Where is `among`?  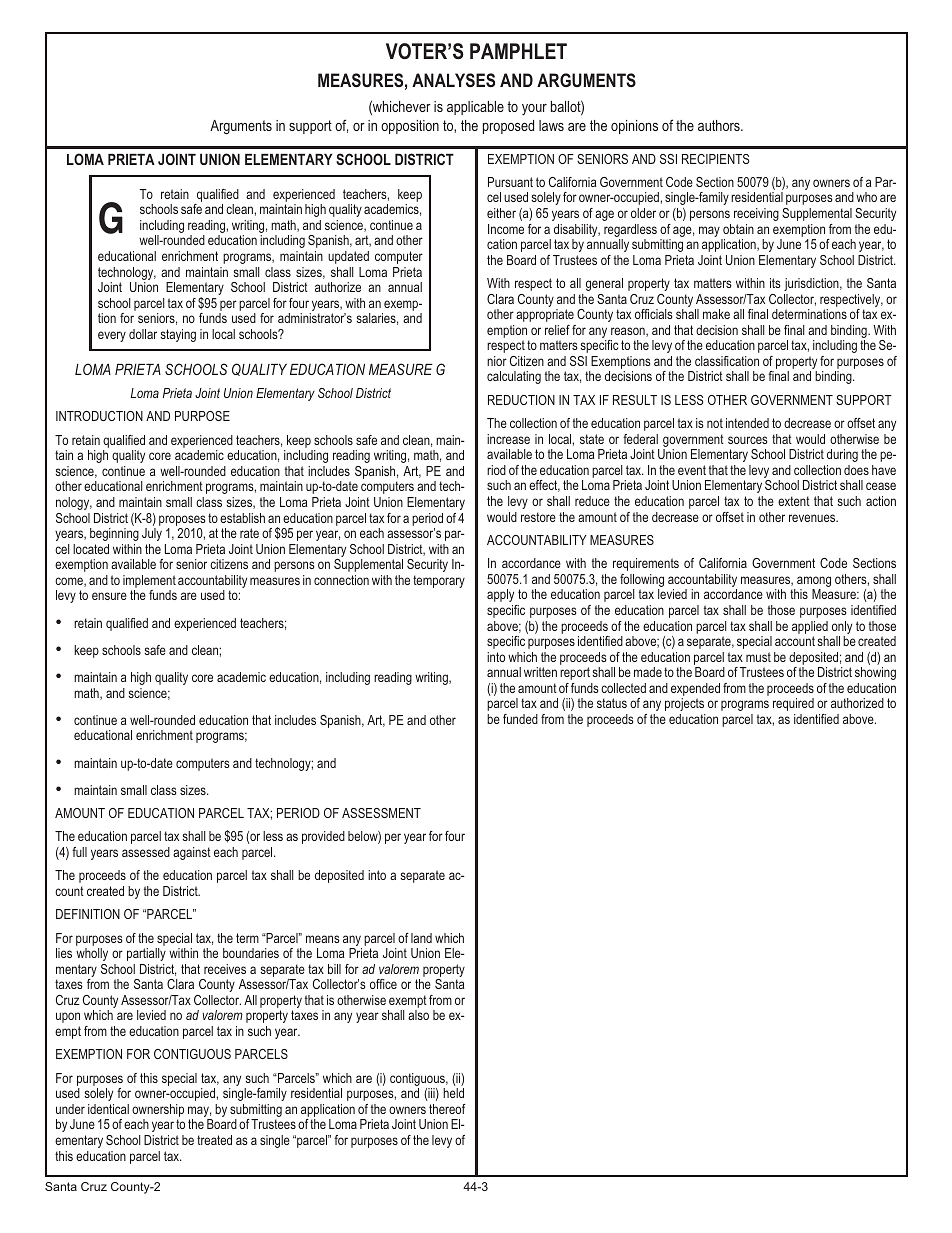
among is located at coordinates (813, 583).
